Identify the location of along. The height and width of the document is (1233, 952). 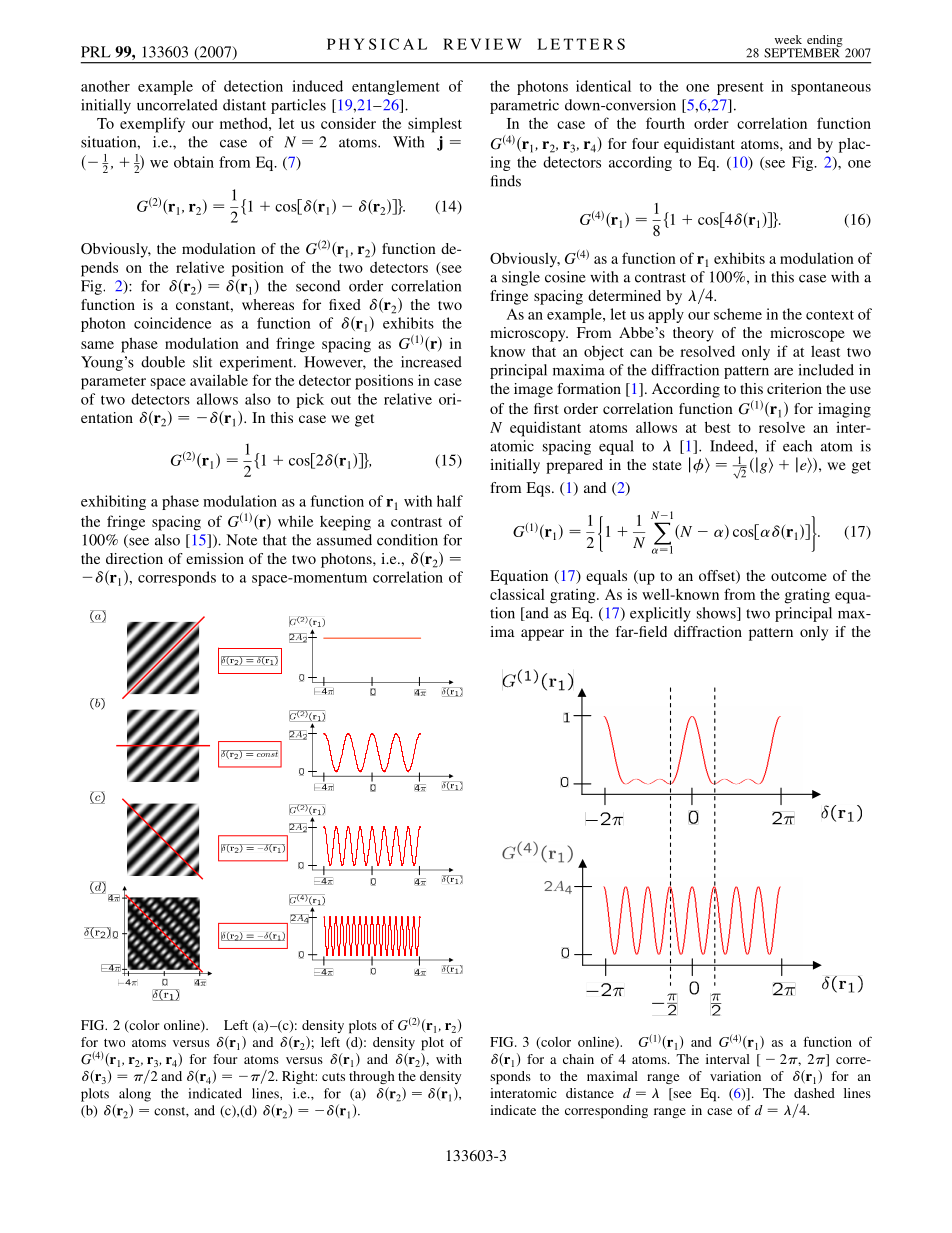
(135, 1095).
